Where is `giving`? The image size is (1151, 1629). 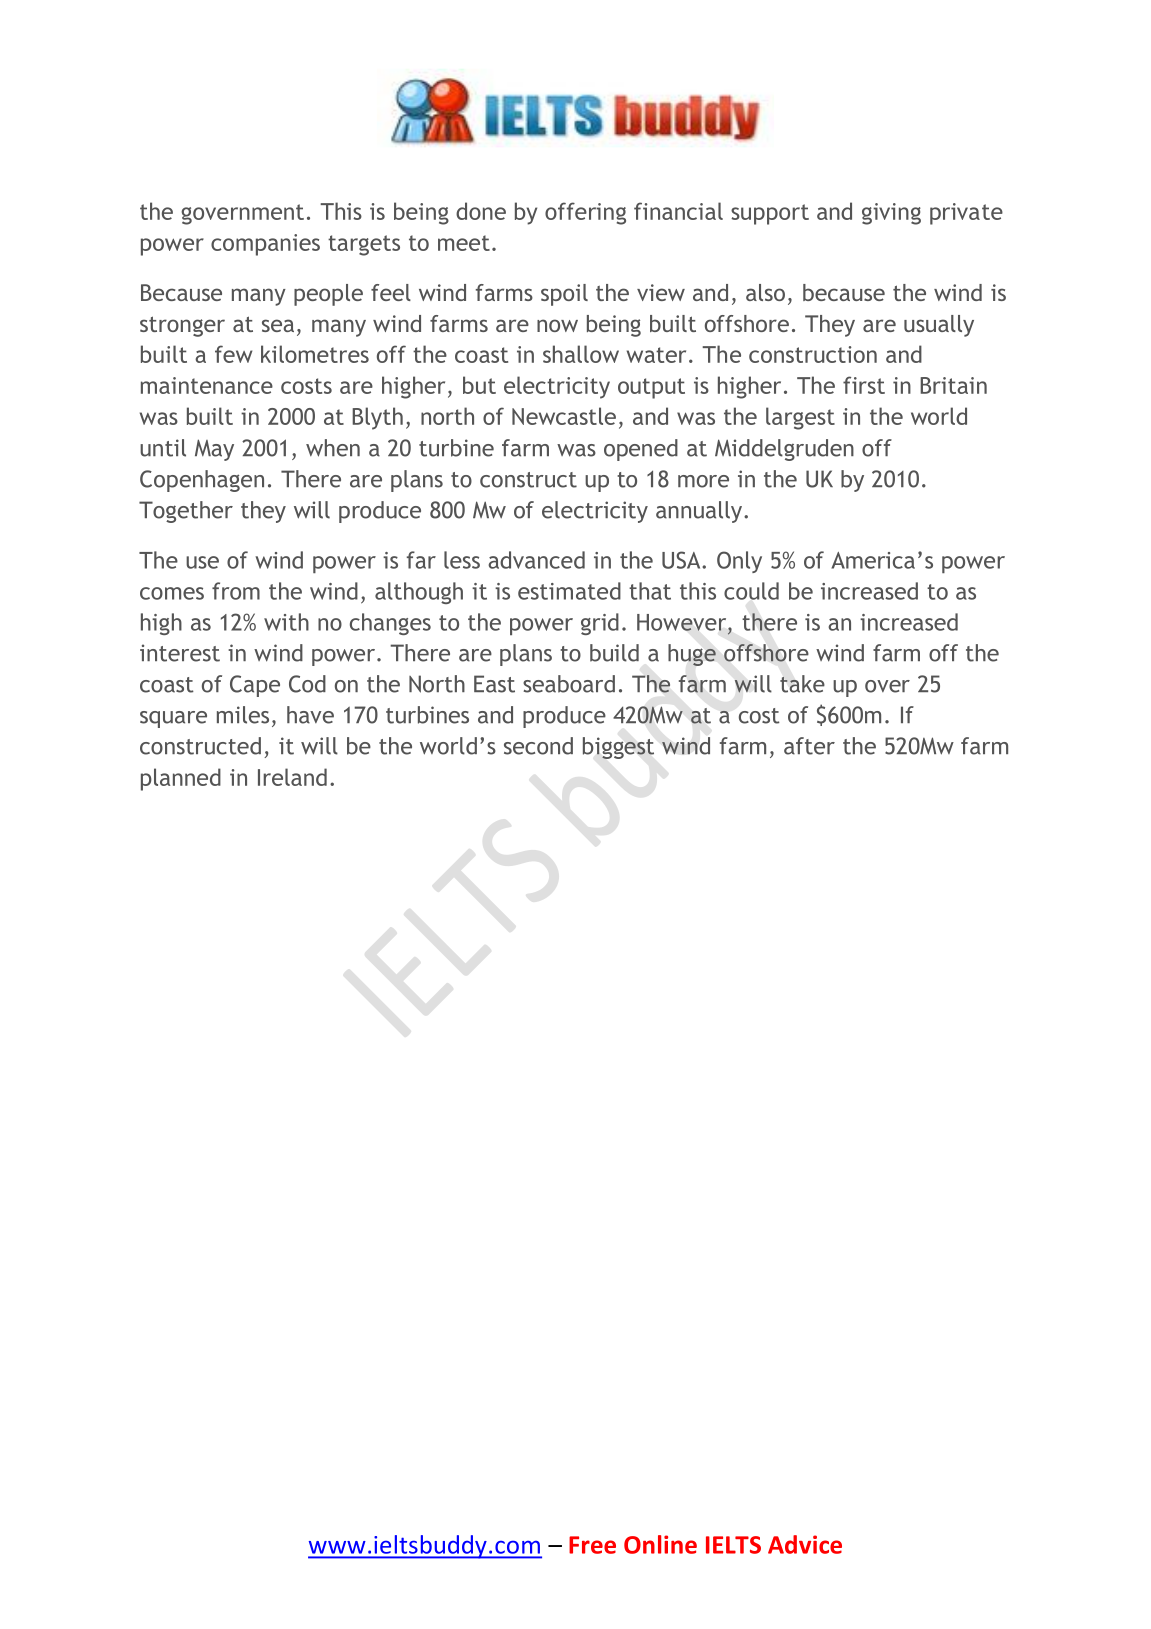 giving is located at coordinates (891, 214).
